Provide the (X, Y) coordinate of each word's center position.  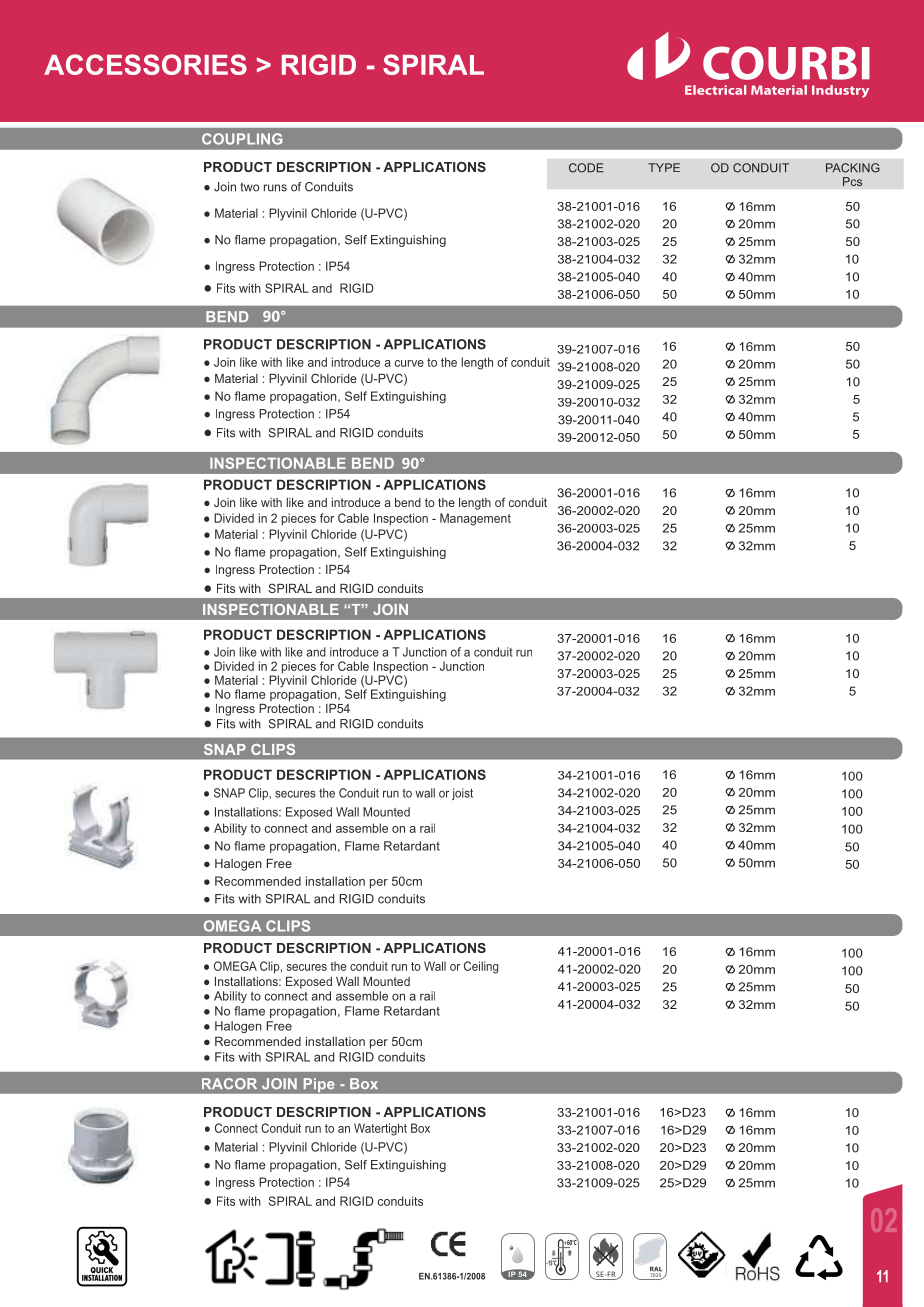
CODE (586, 168)
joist (462, 794)
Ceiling (481, 967)
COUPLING (242, 139)
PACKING (853, 168)
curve (409, 363)
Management (475, 519)
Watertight (380, 1129)
